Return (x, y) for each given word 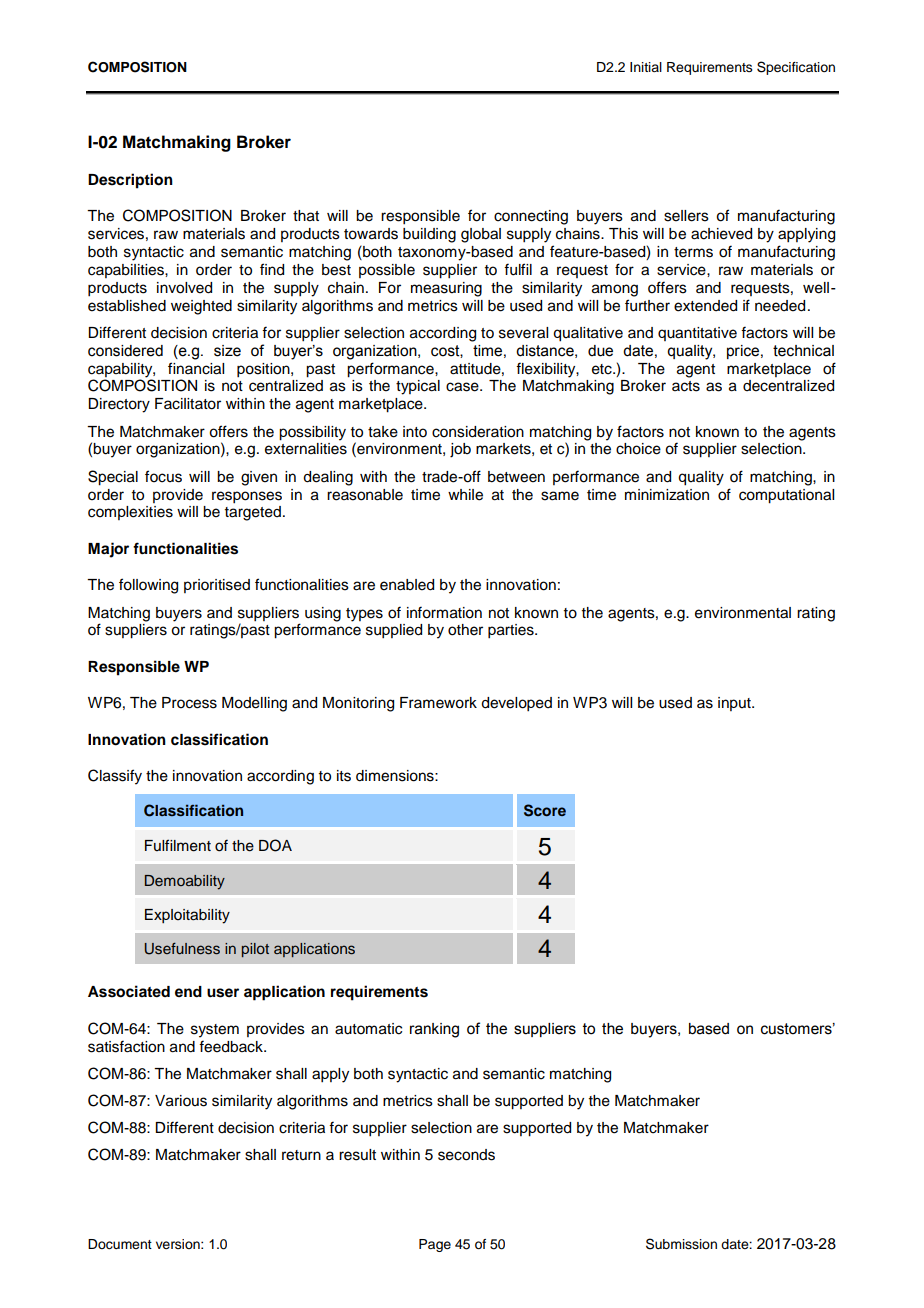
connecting (531, 217)
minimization (667, 495)
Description (130, 181)
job (460, 450)
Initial (646, 67)
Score (545, 810)
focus (163, 476)
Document (120, 1244)
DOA (275, 845)
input (735, 704)
